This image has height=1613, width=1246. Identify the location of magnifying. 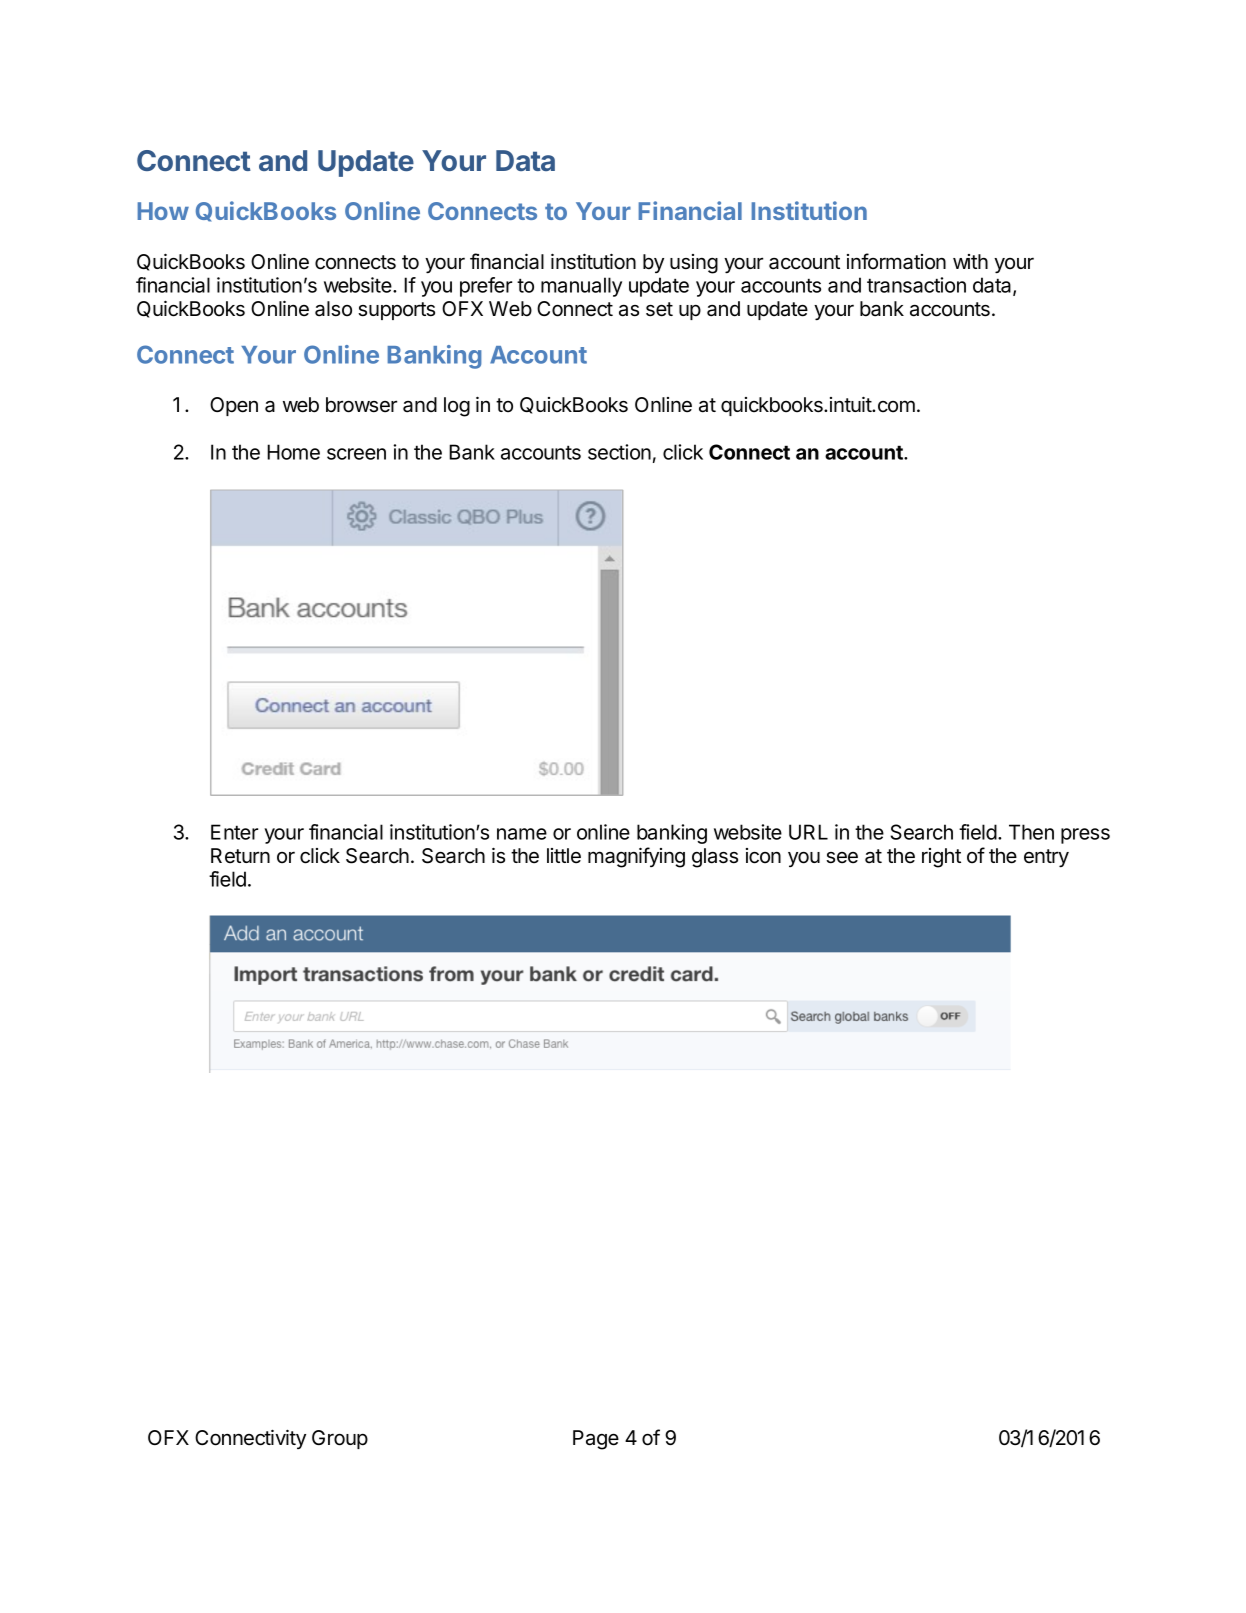
(636, 857).
